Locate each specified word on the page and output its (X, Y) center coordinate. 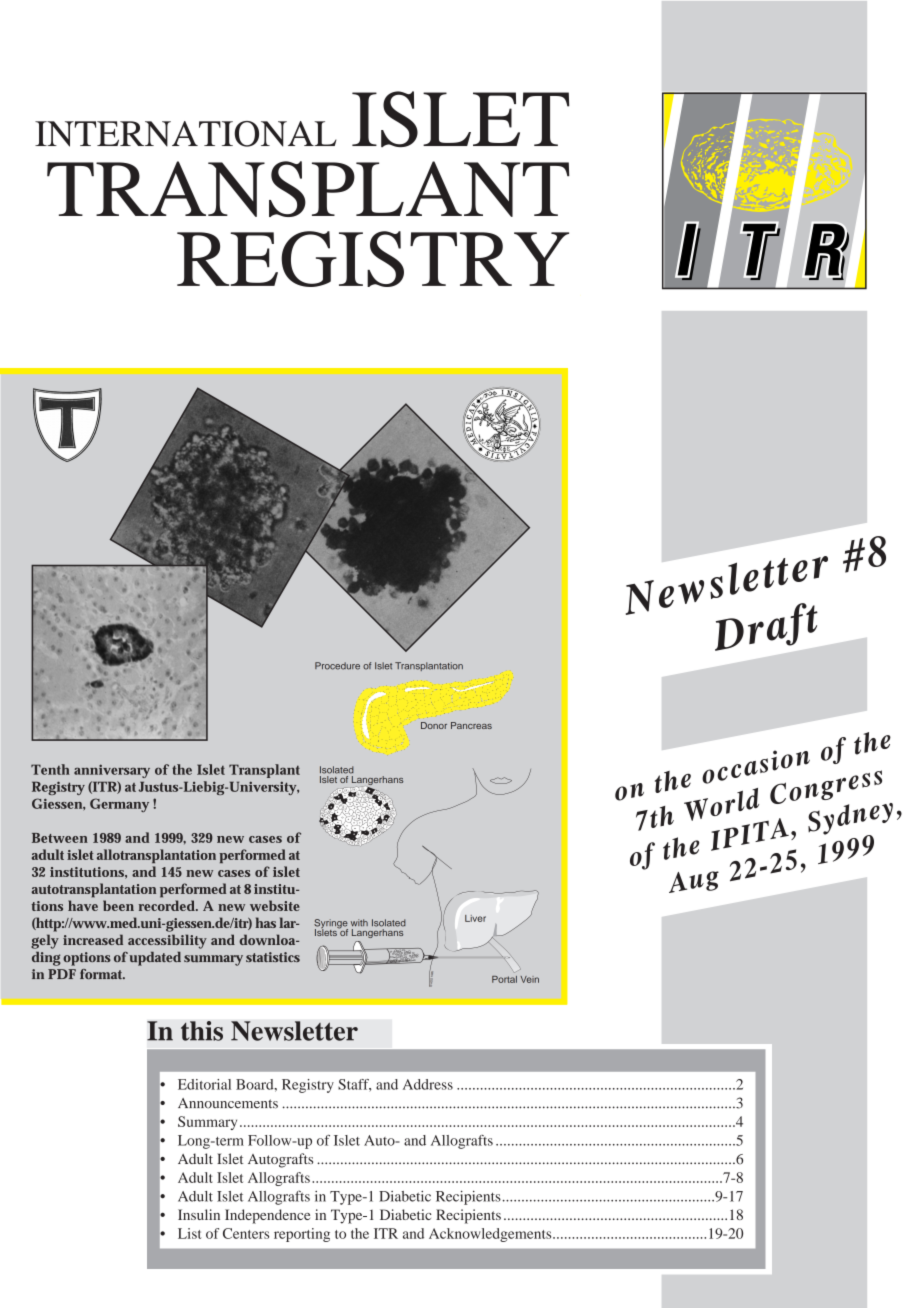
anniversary (112, 771)
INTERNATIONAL (186, 134)
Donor (434, 725)
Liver (475, 918)
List (190, 1233)
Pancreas (471, 725)
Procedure (337, 666)
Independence (267, 1216)
